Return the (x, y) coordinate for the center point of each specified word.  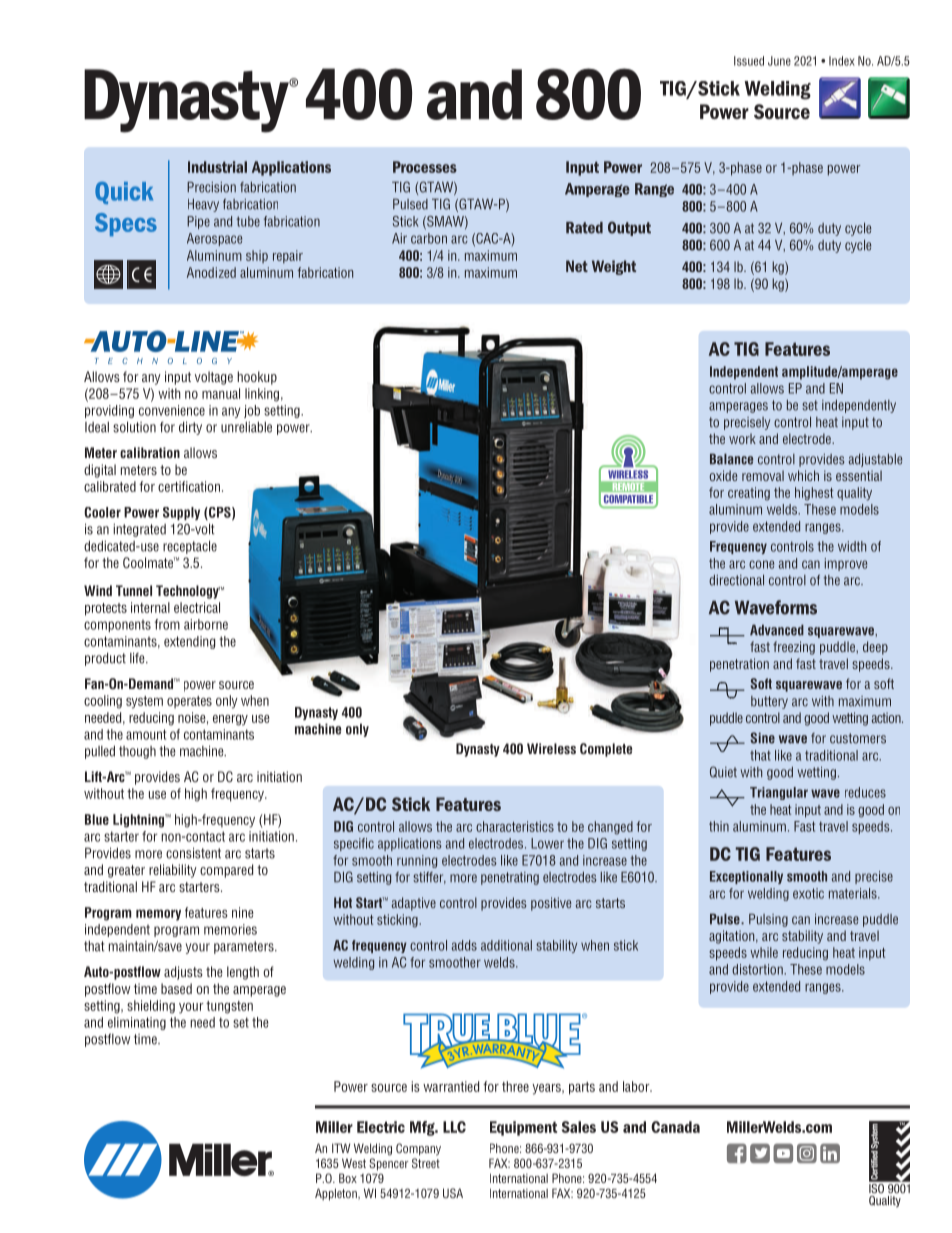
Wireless (551, 748)
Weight (614, 267)
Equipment (523, 1128)
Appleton (337, 1194)
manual (221, 393)
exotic (808, 893)
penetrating (510, 878)
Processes (425, 167)
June (779, 61)
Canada (675, 1127)
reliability (173, 871)
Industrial (217, 167)
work (742, 438)
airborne (206, 624)
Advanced (777, 630)
